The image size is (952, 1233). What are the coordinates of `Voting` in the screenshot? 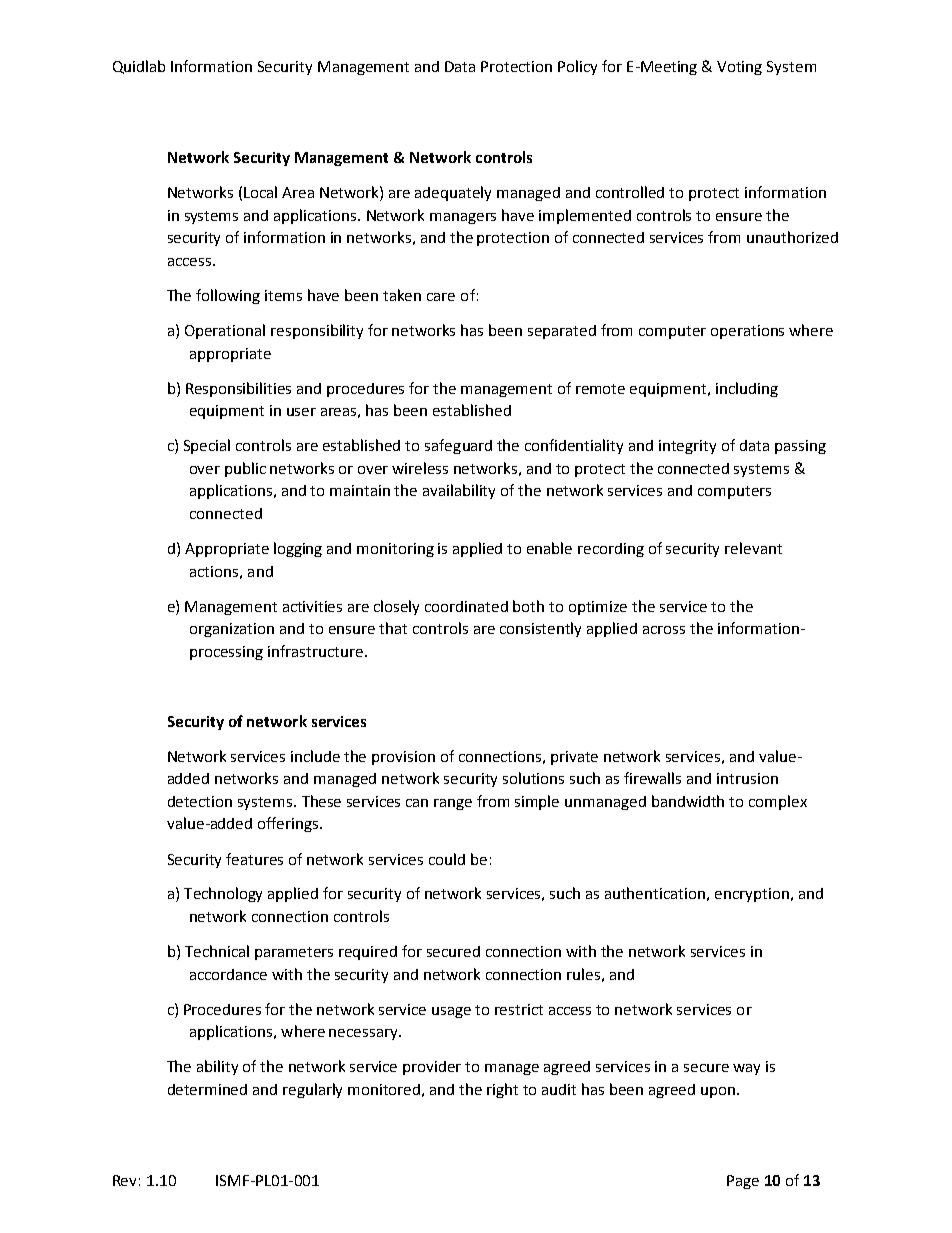 It's located at (739, 68).
